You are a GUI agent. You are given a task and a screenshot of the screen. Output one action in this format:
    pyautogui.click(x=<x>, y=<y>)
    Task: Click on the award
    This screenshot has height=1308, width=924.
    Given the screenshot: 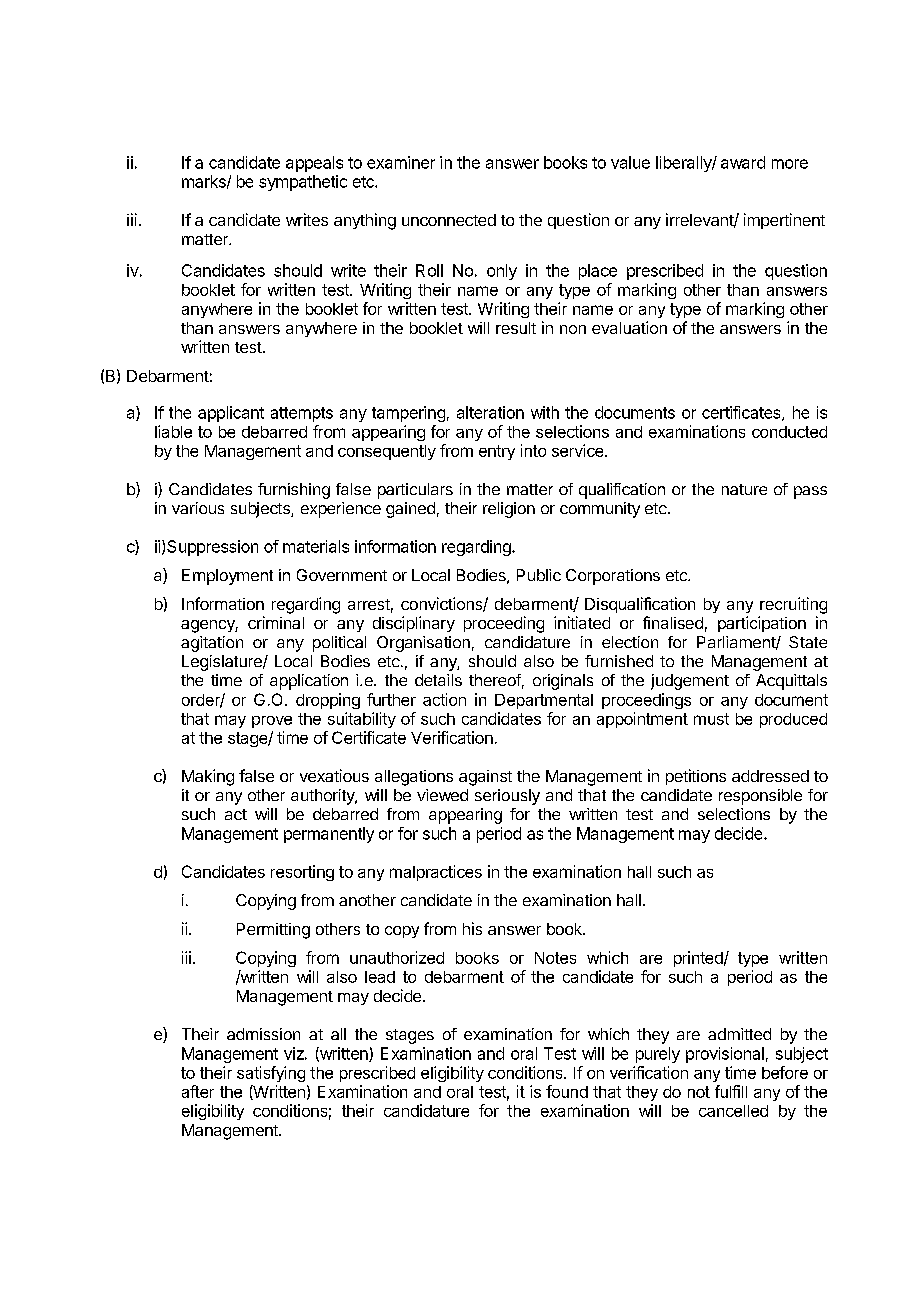 What is the action you would take?
    pyautogui.click(x=743, y=162)
